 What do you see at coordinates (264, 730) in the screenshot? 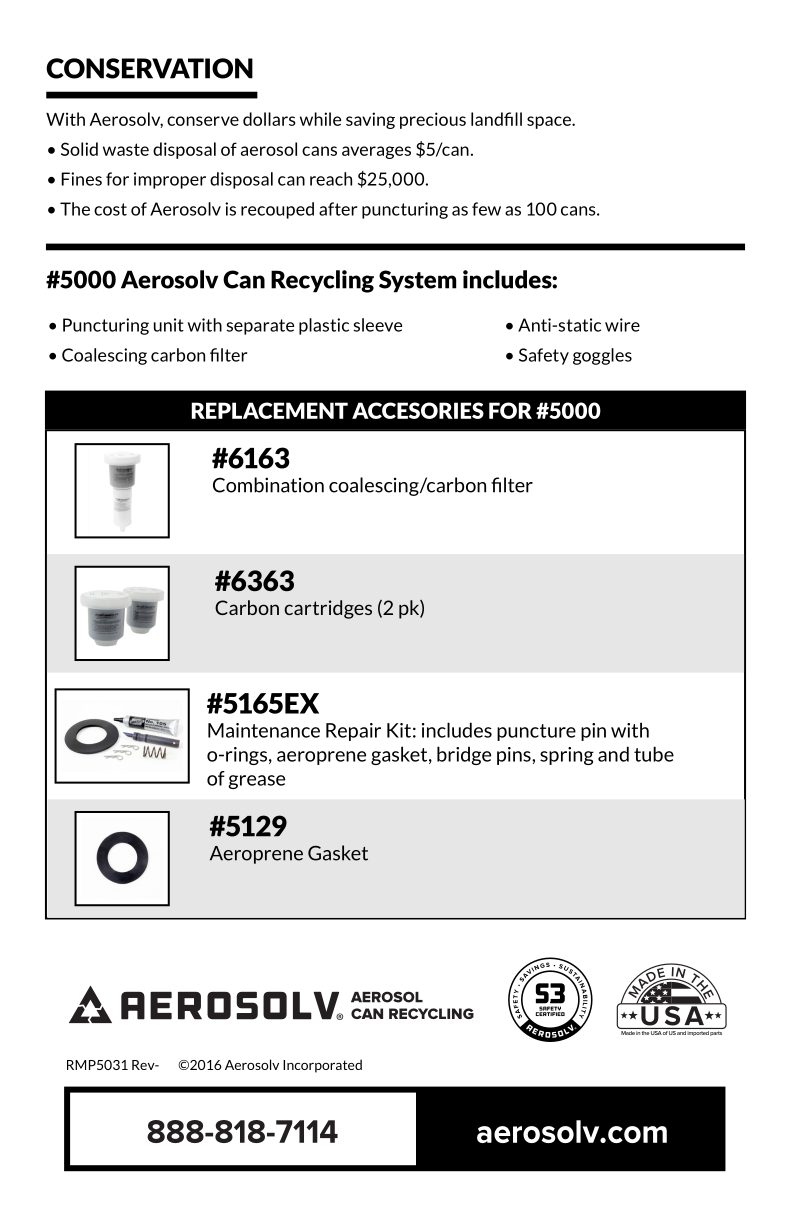
I see `Maintenance` at bounding box center [264, 730].
